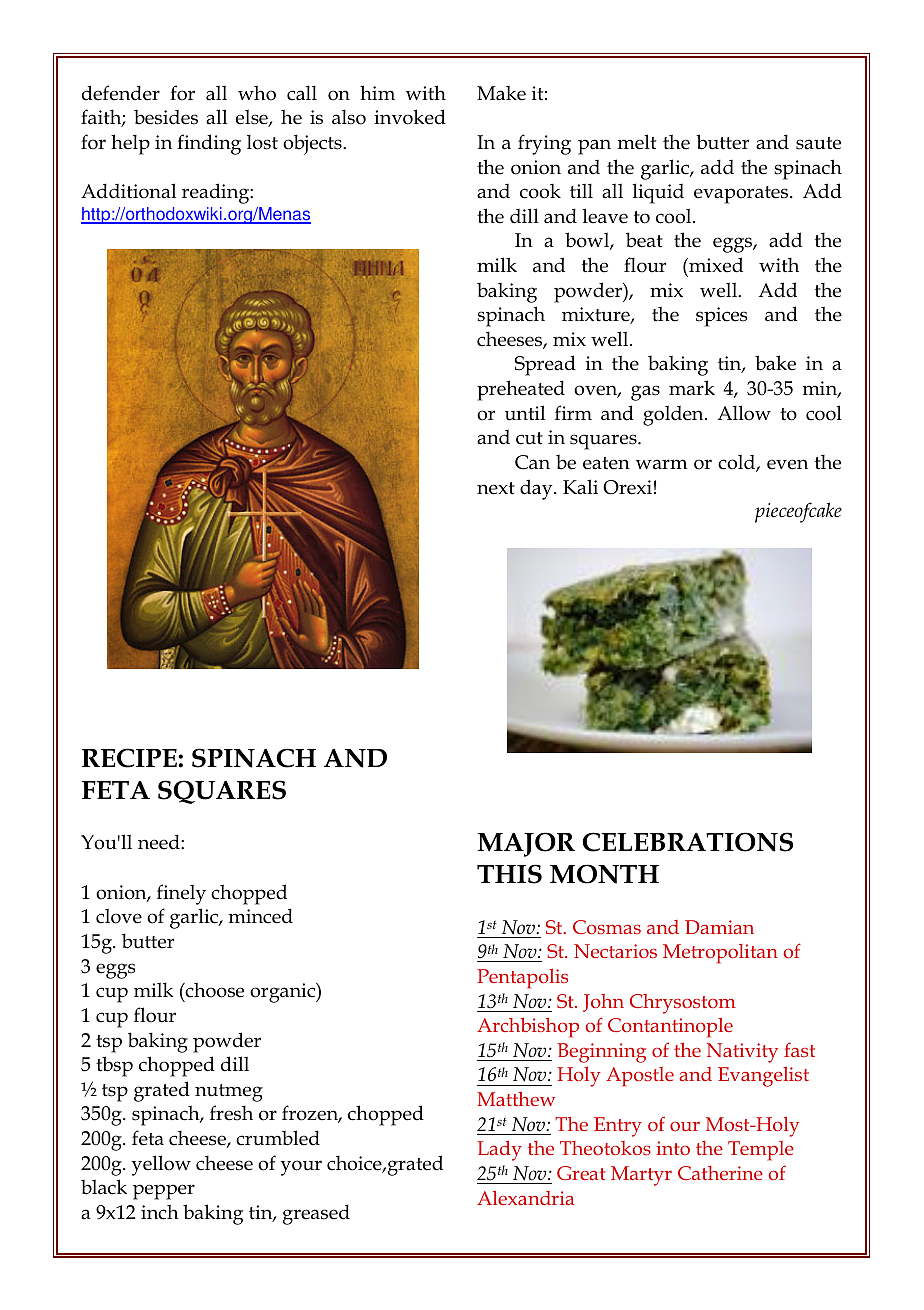 Image resolution: width=924 pixels, height=1310 pixels. What do you see at coordinates (496, 488) in the screenshot?
I see `next` at bounding box center [496, 488].
